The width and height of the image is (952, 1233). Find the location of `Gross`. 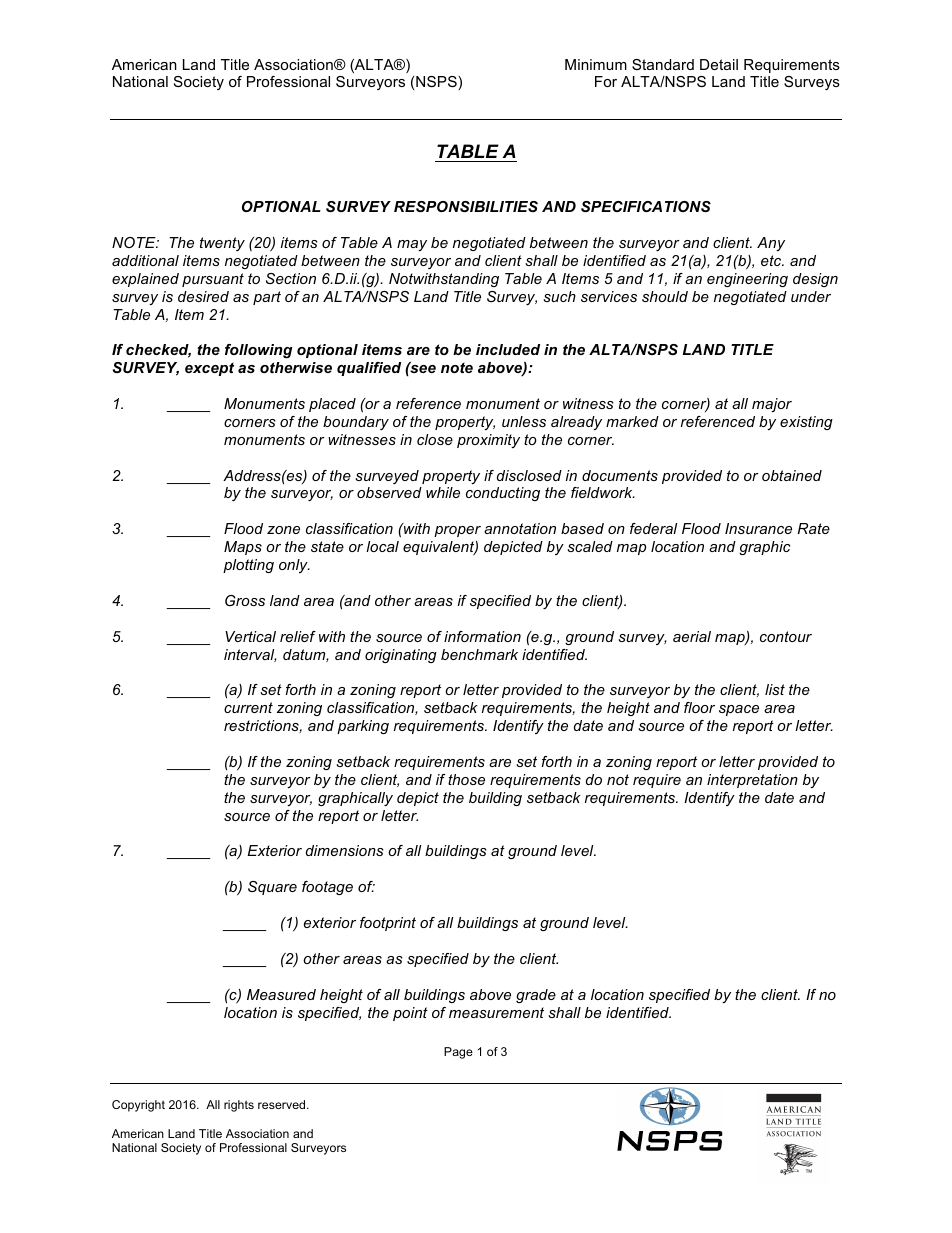

Gross is located at coordinates (245, 600).
